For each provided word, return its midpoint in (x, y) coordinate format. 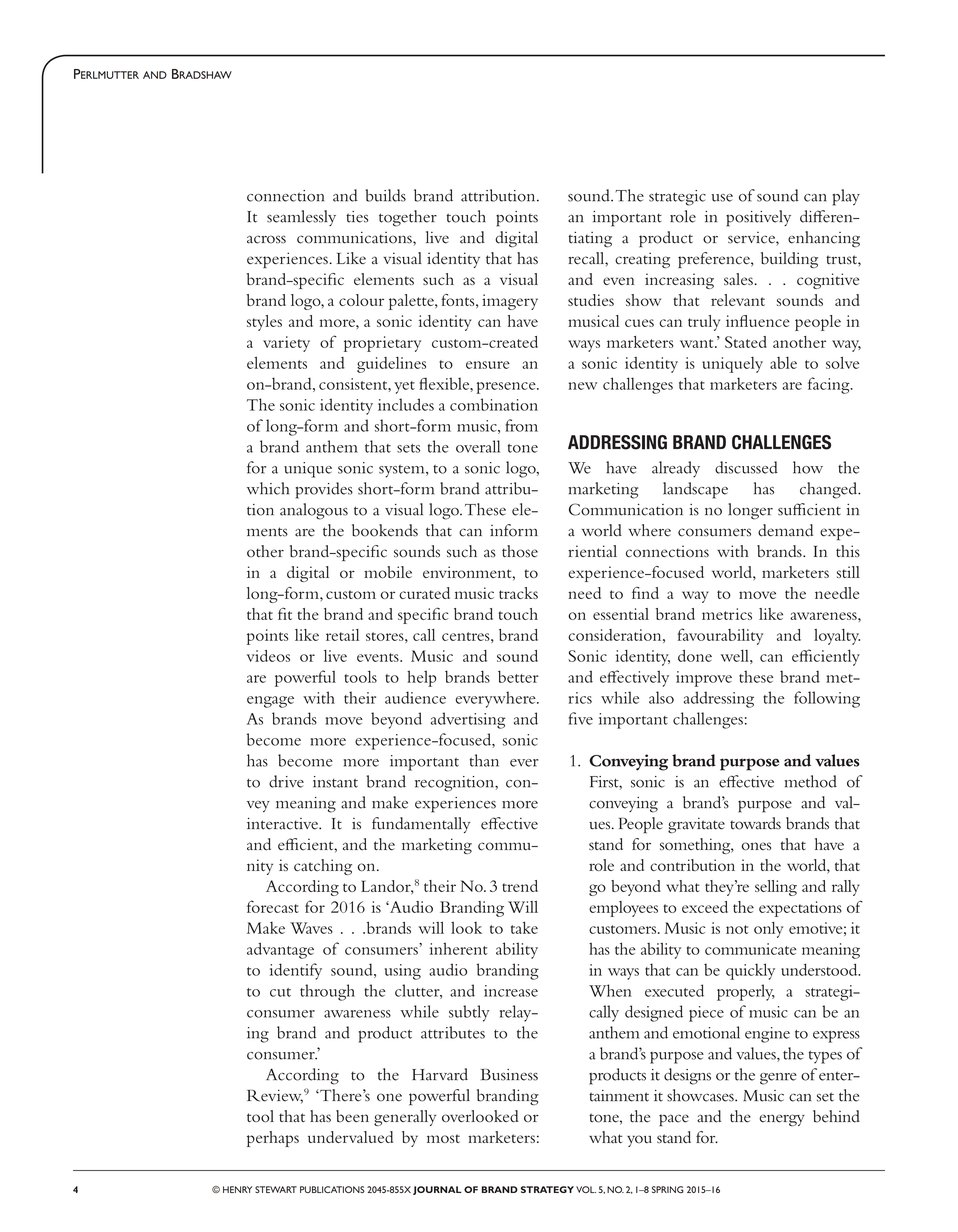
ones (756, 846)
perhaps (273, 1139)
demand (785, 530)
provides (324, 490)
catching (323, 867)
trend (520, 886)
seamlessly (301, 218)
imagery (510, 302)
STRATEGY (547, 1189)
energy (782, 1120)
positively (758, 218)
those (520, 551)
